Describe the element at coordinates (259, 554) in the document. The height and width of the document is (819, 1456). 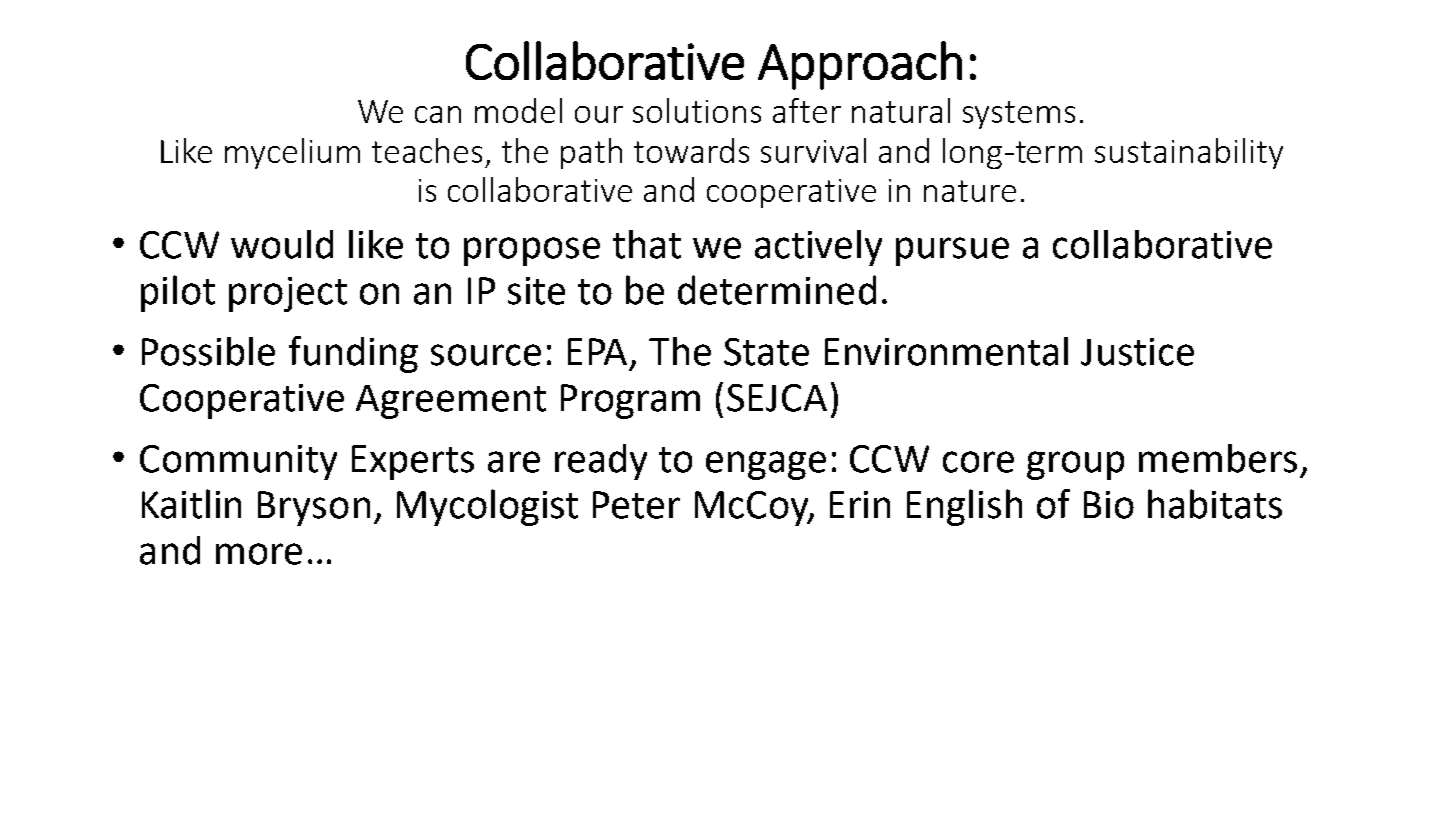
I see `more` at that location.
